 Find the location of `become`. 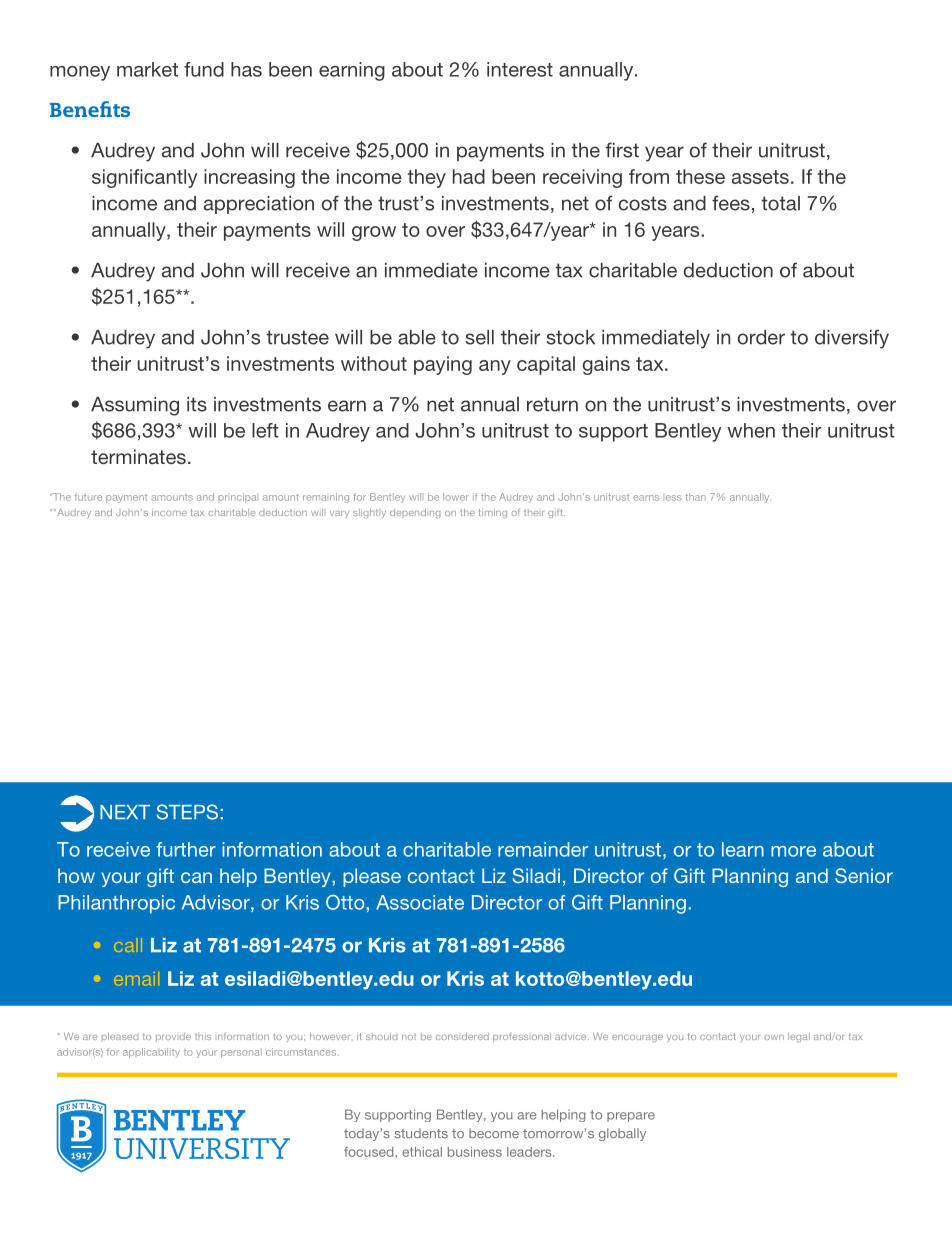

become is located at coordinates (494, 1133).
